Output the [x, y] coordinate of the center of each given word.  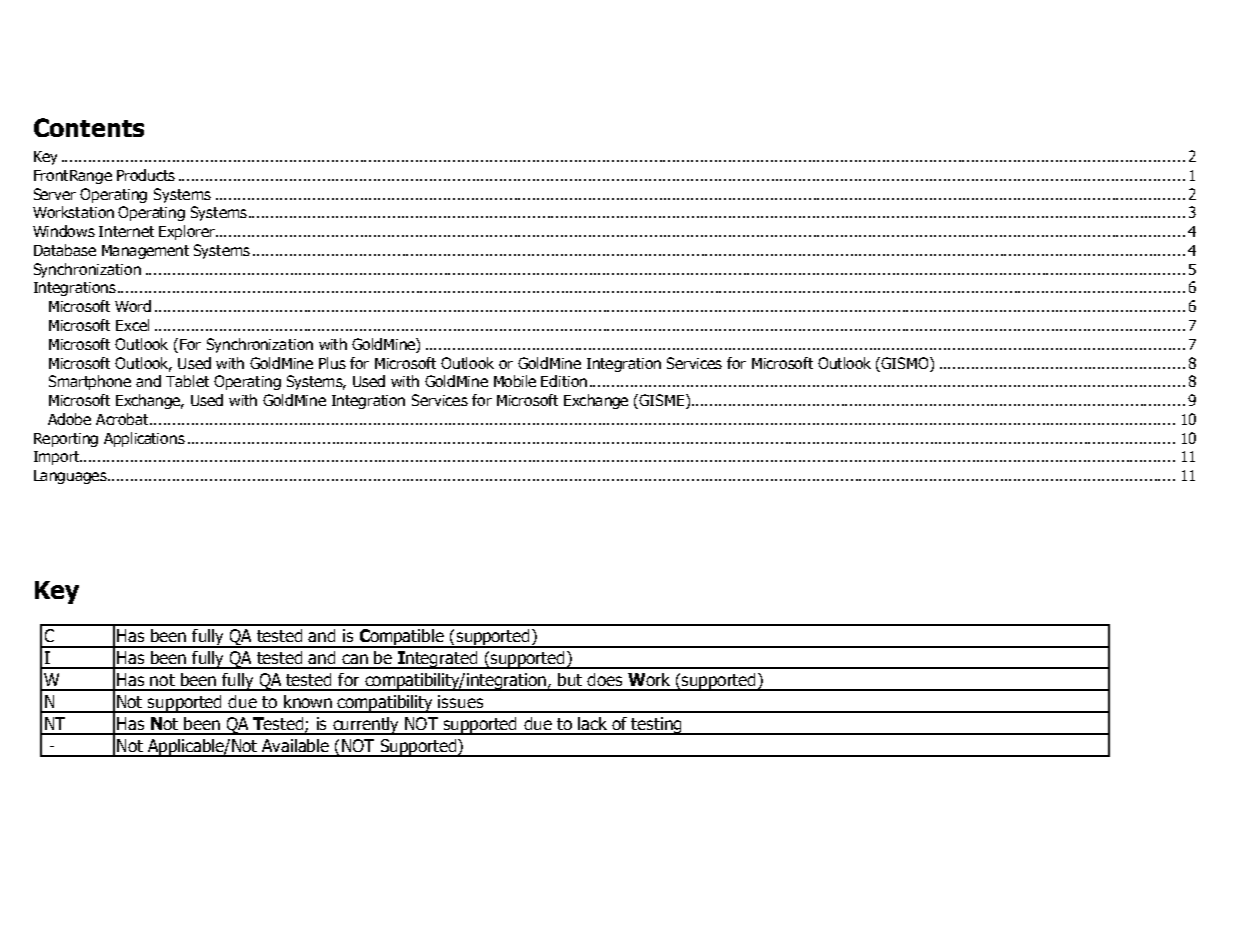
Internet [126, 231]
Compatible [401, 638]
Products [146, 175]
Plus [332, 363]
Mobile [515, 381]
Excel [132, 325]
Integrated [438, 660]
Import [58, 458]
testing [657, 726]
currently [366, 726]
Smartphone [90, 382]
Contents [89, 127]
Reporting [66, 440]
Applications [144, 439]
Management [145, 252]
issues [460, 701]
